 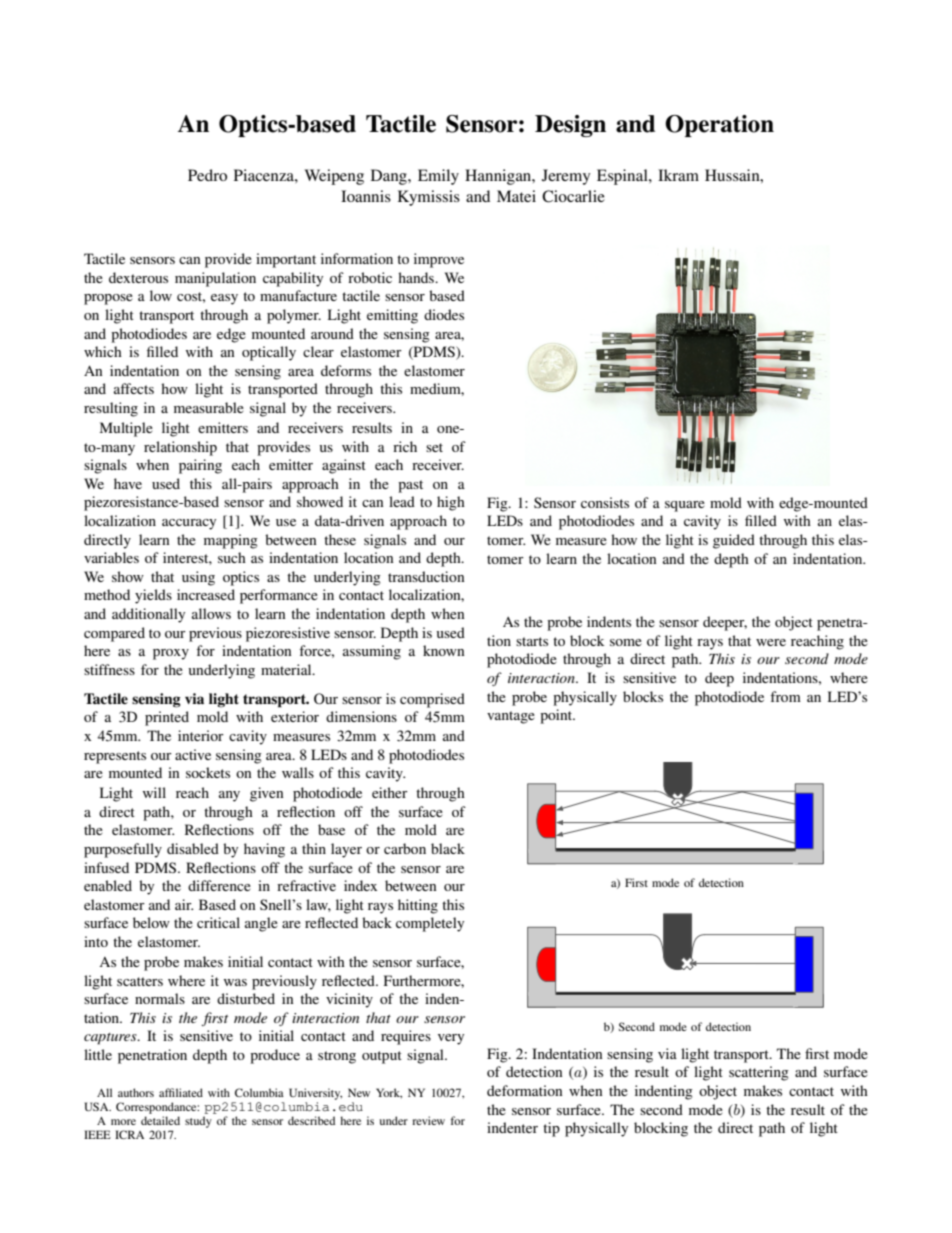 What do you see at coordinates (685, 506) in the screenshot?
I see `square` at bounding box center [685, 506].
